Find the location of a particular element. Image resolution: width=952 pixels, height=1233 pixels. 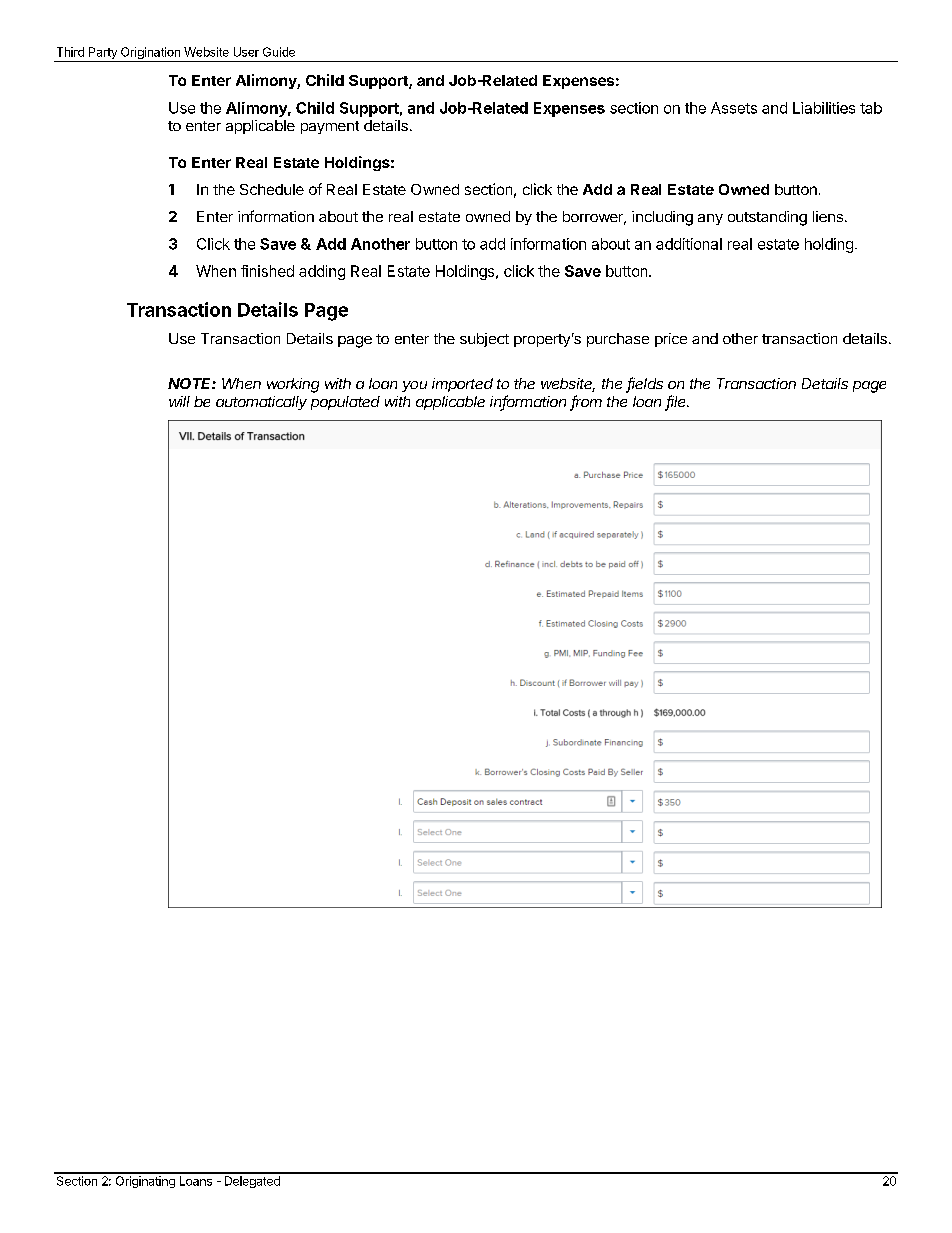

subject is located at coordinates (484, 340).
